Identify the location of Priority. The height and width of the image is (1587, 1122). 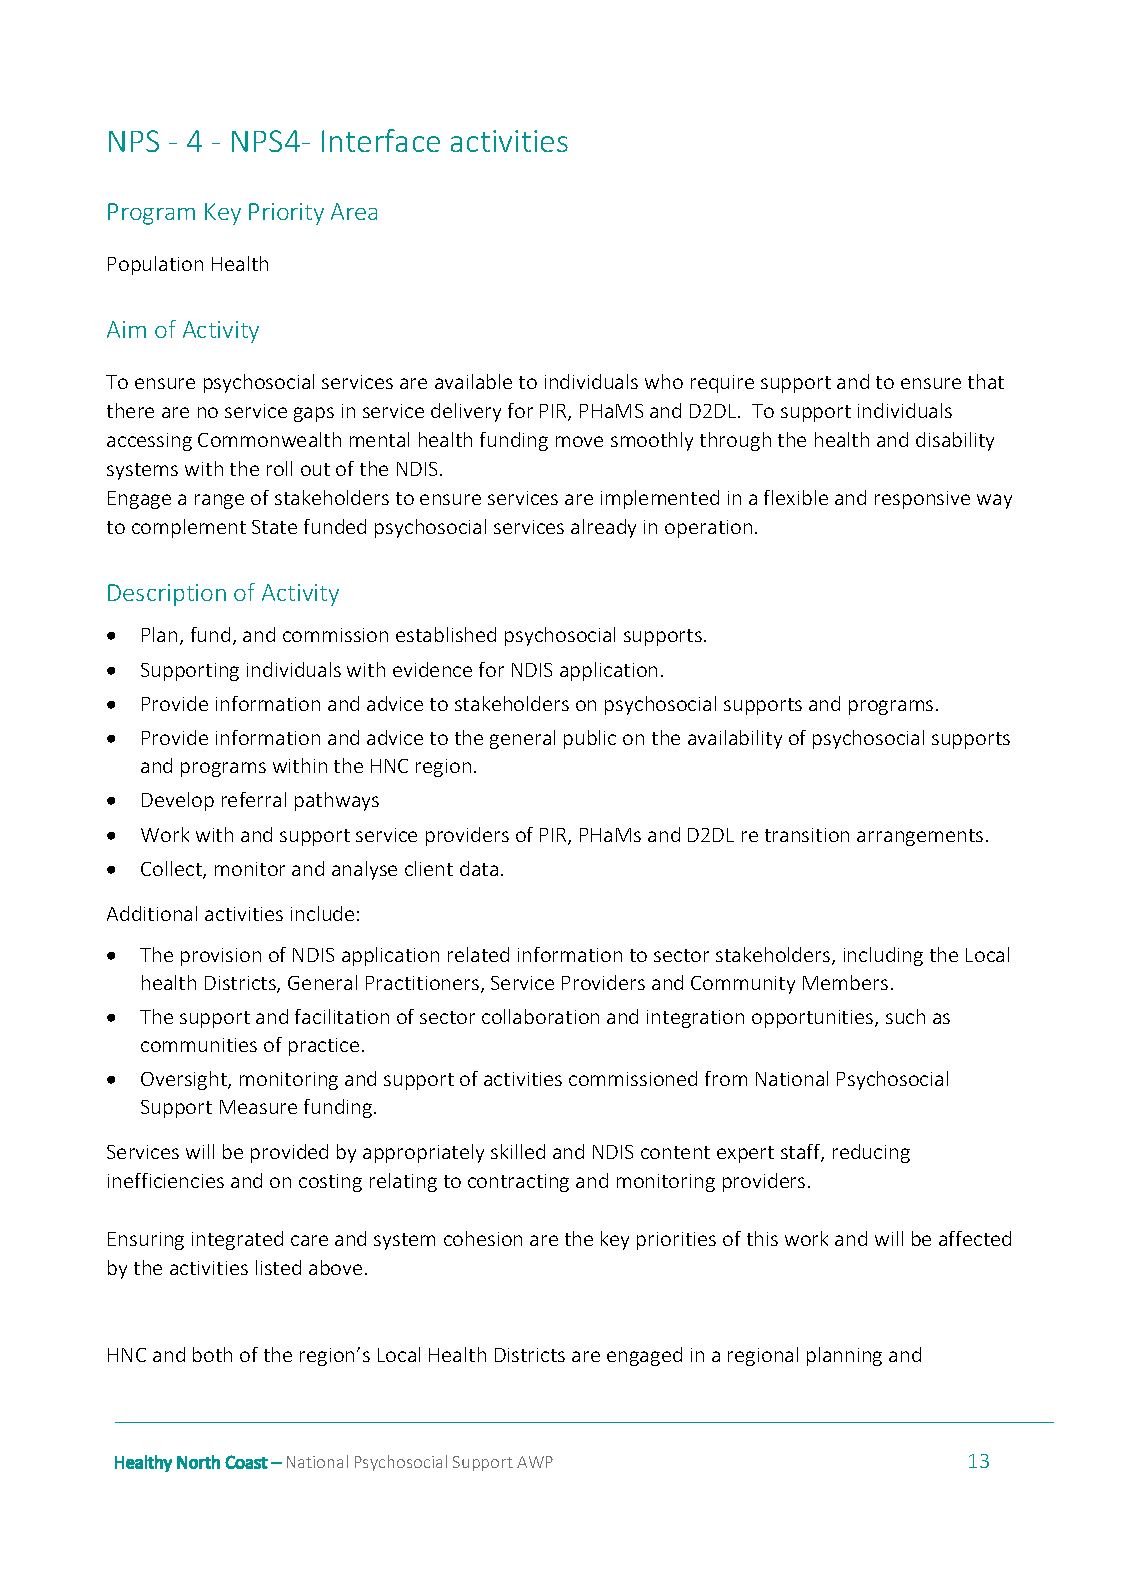
(286, 214).
